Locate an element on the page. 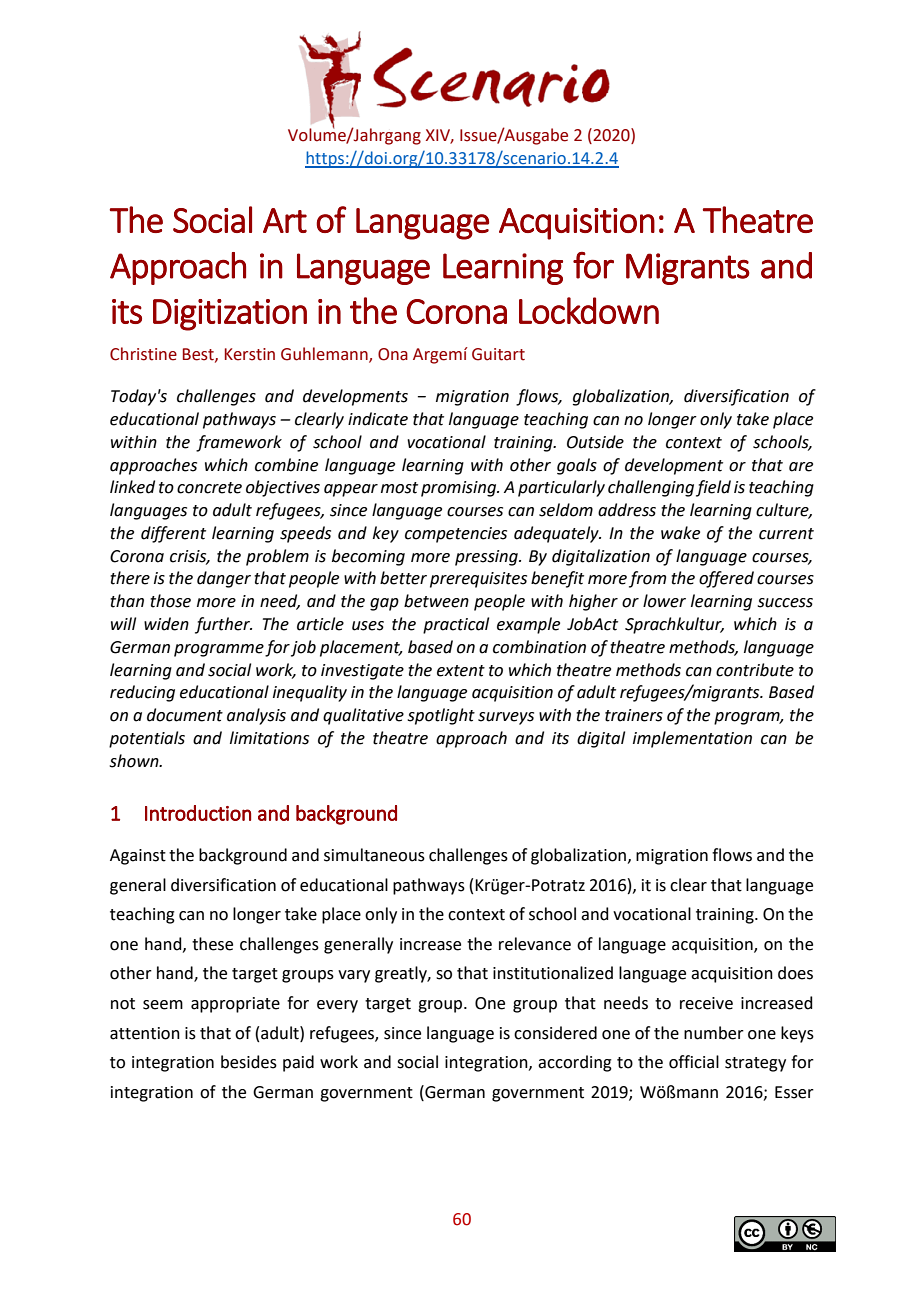 This document has height=1308, width=924. simultaneous is located at coordinates (374, 855).
